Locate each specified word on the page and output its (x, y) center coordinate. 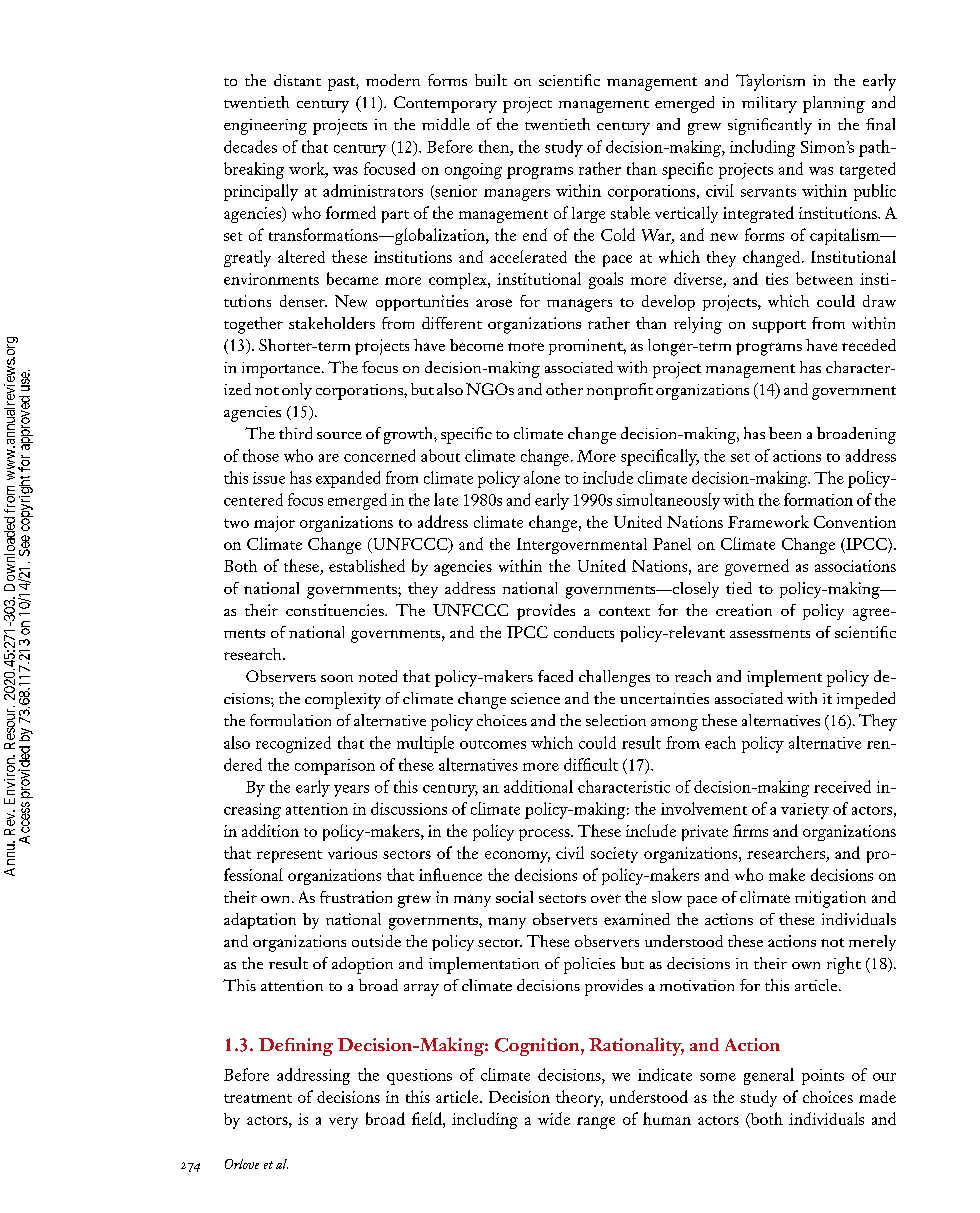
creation (744, 610)
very (343, 1123)
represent (289, 856)
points (823, 1077)
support (779, 326)
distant (297, 80)
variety (805, 811)
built (491, 80)
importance (282, 370)
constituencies (336, 610)
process (545, 835)
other (564, 389)
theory (579, 1098)
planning (834, 104)
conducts (584, 632)
